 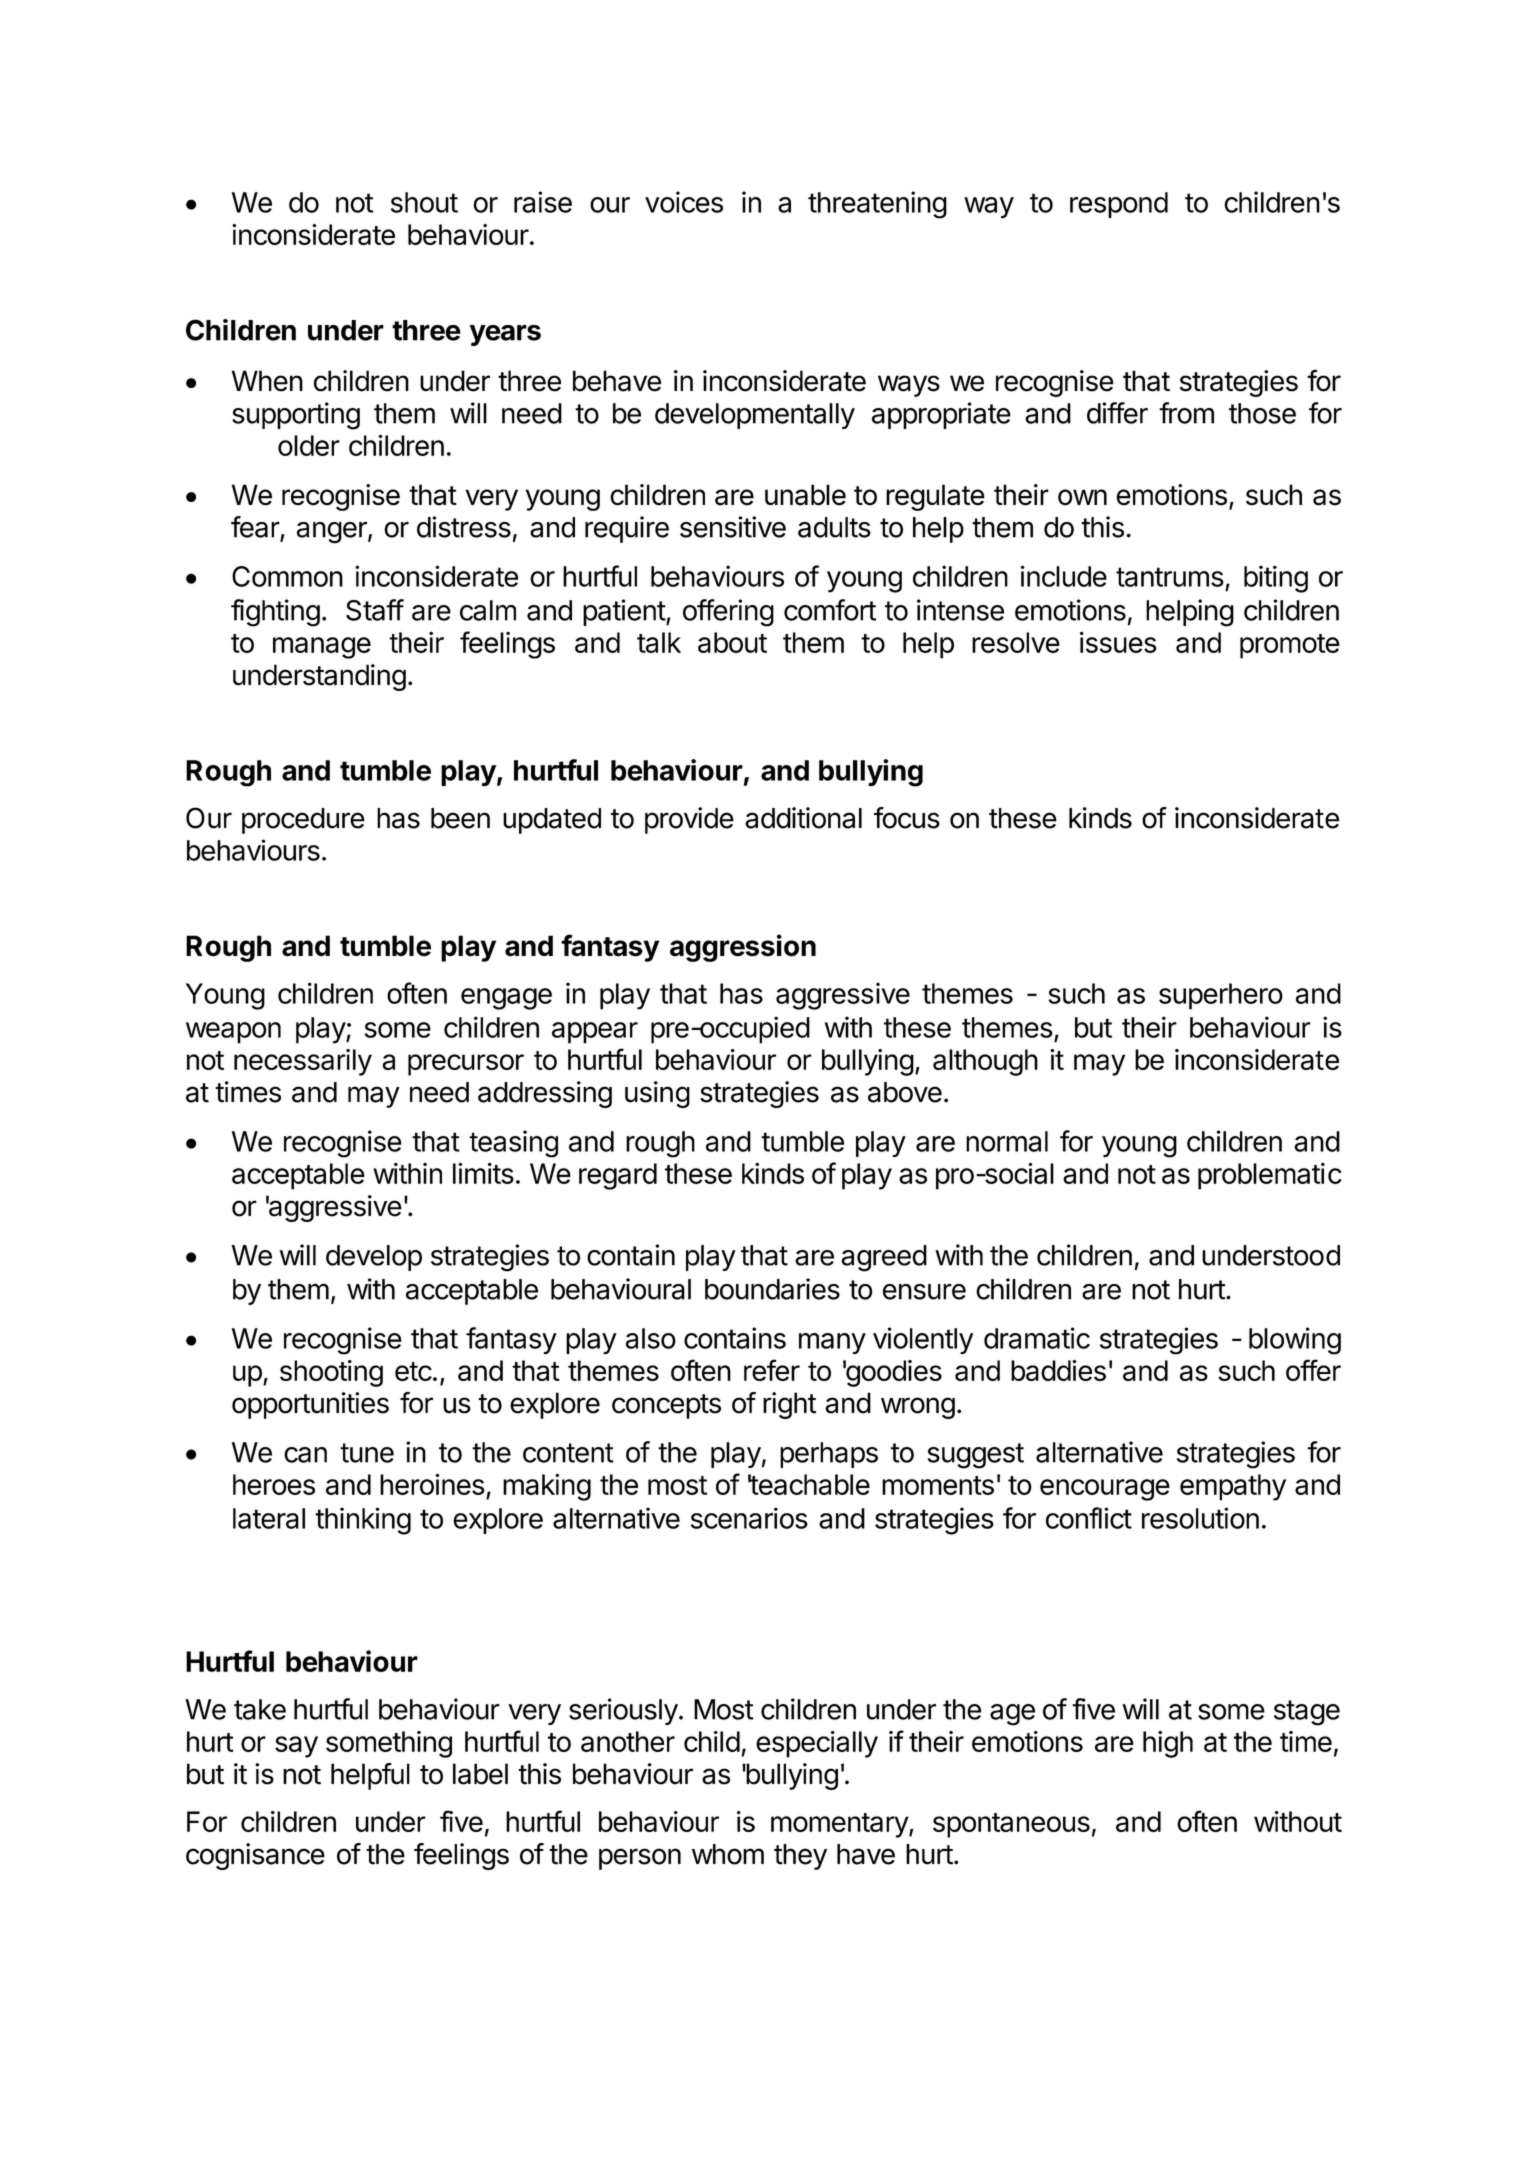 What do you see at coordinates (684, 202) in the page?
I see `voices` at bounding box center [684, 202].
